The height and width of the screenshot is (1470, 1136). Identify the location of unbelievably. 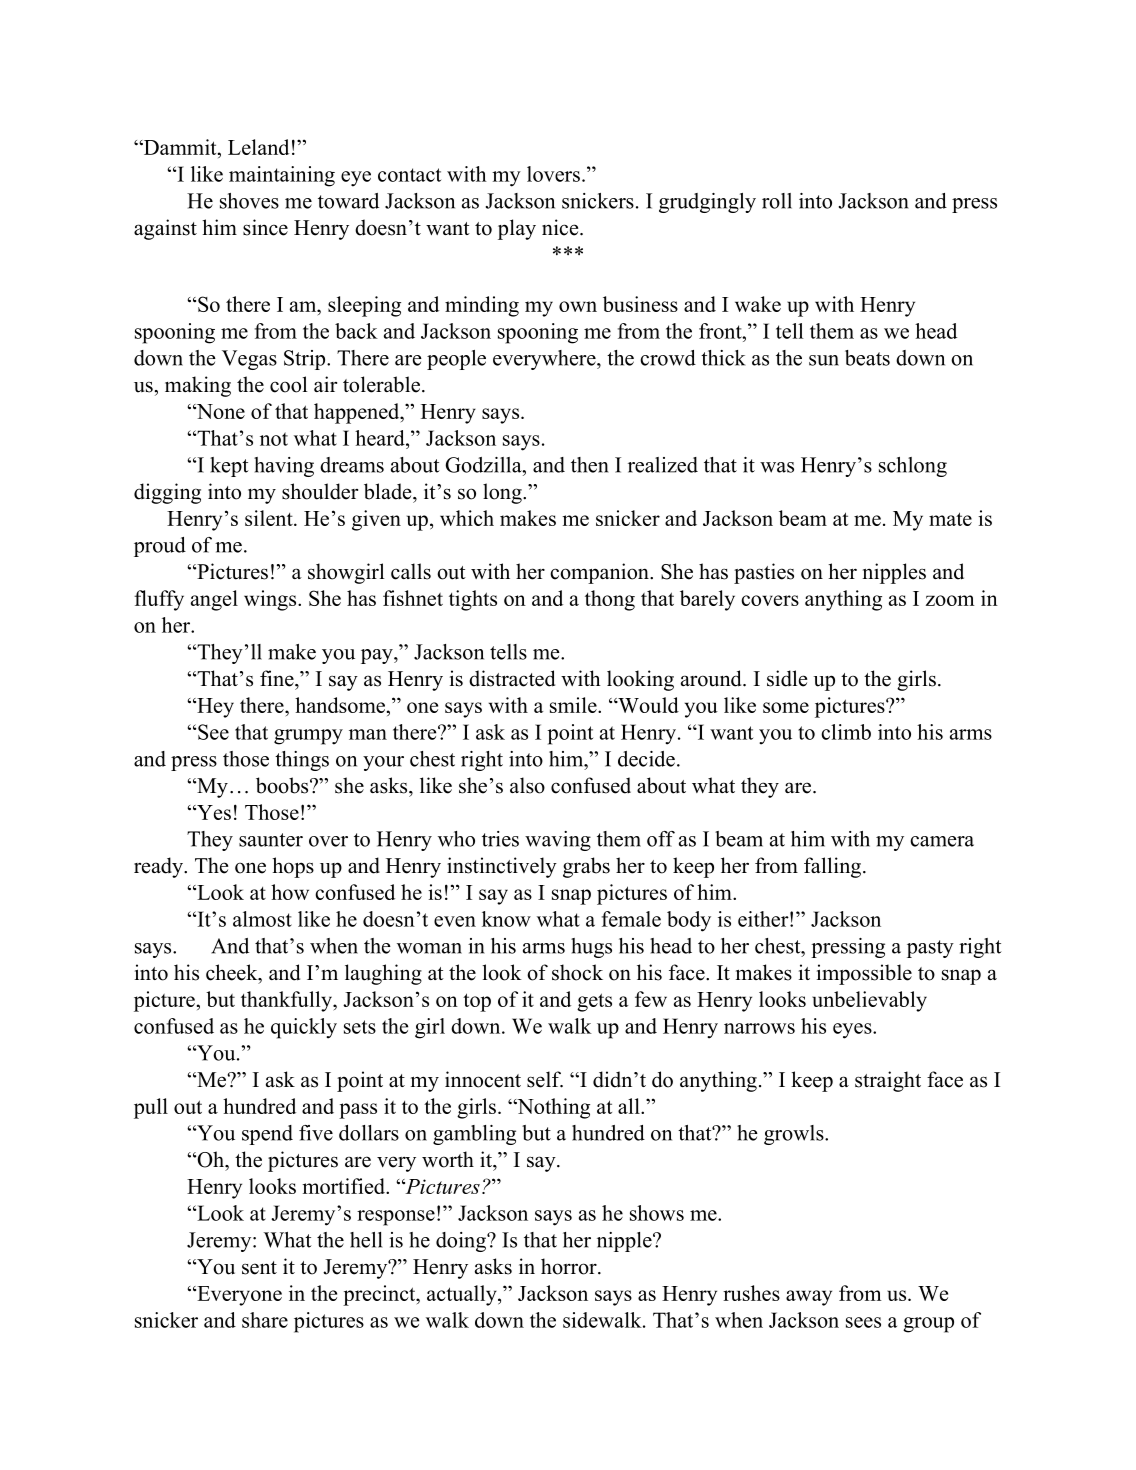
(869, 1001).
